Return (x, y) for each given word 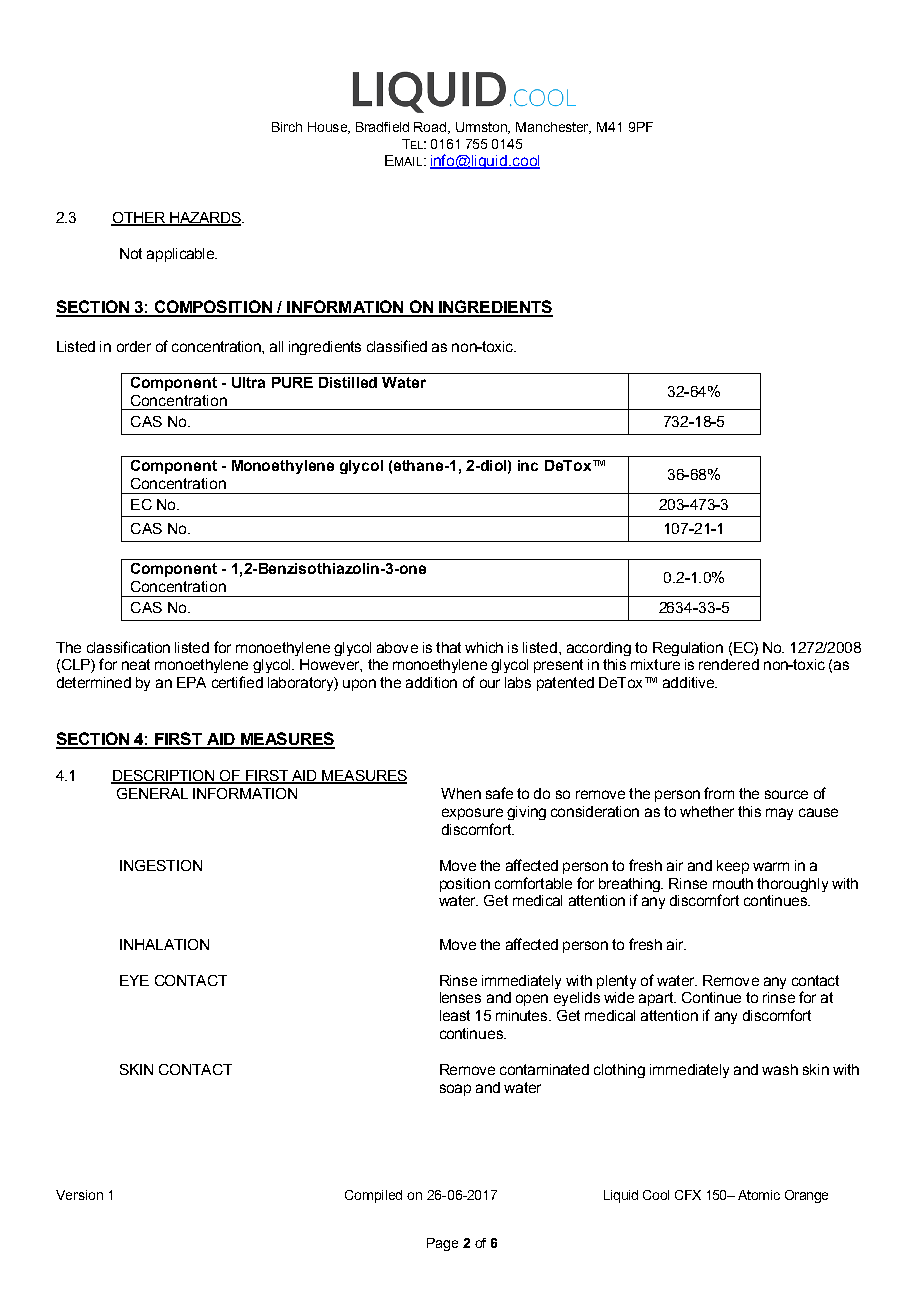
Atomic (759, 1195)
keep (733, 867)
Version (79, 1195)
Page (442, 1244)
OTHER (139, 219)
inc (528, 465)
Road (431, 128)
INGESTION (161, 865)
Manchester (553, 128)
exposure (472, 814)
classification (128, 647)
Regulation (688, 649)
